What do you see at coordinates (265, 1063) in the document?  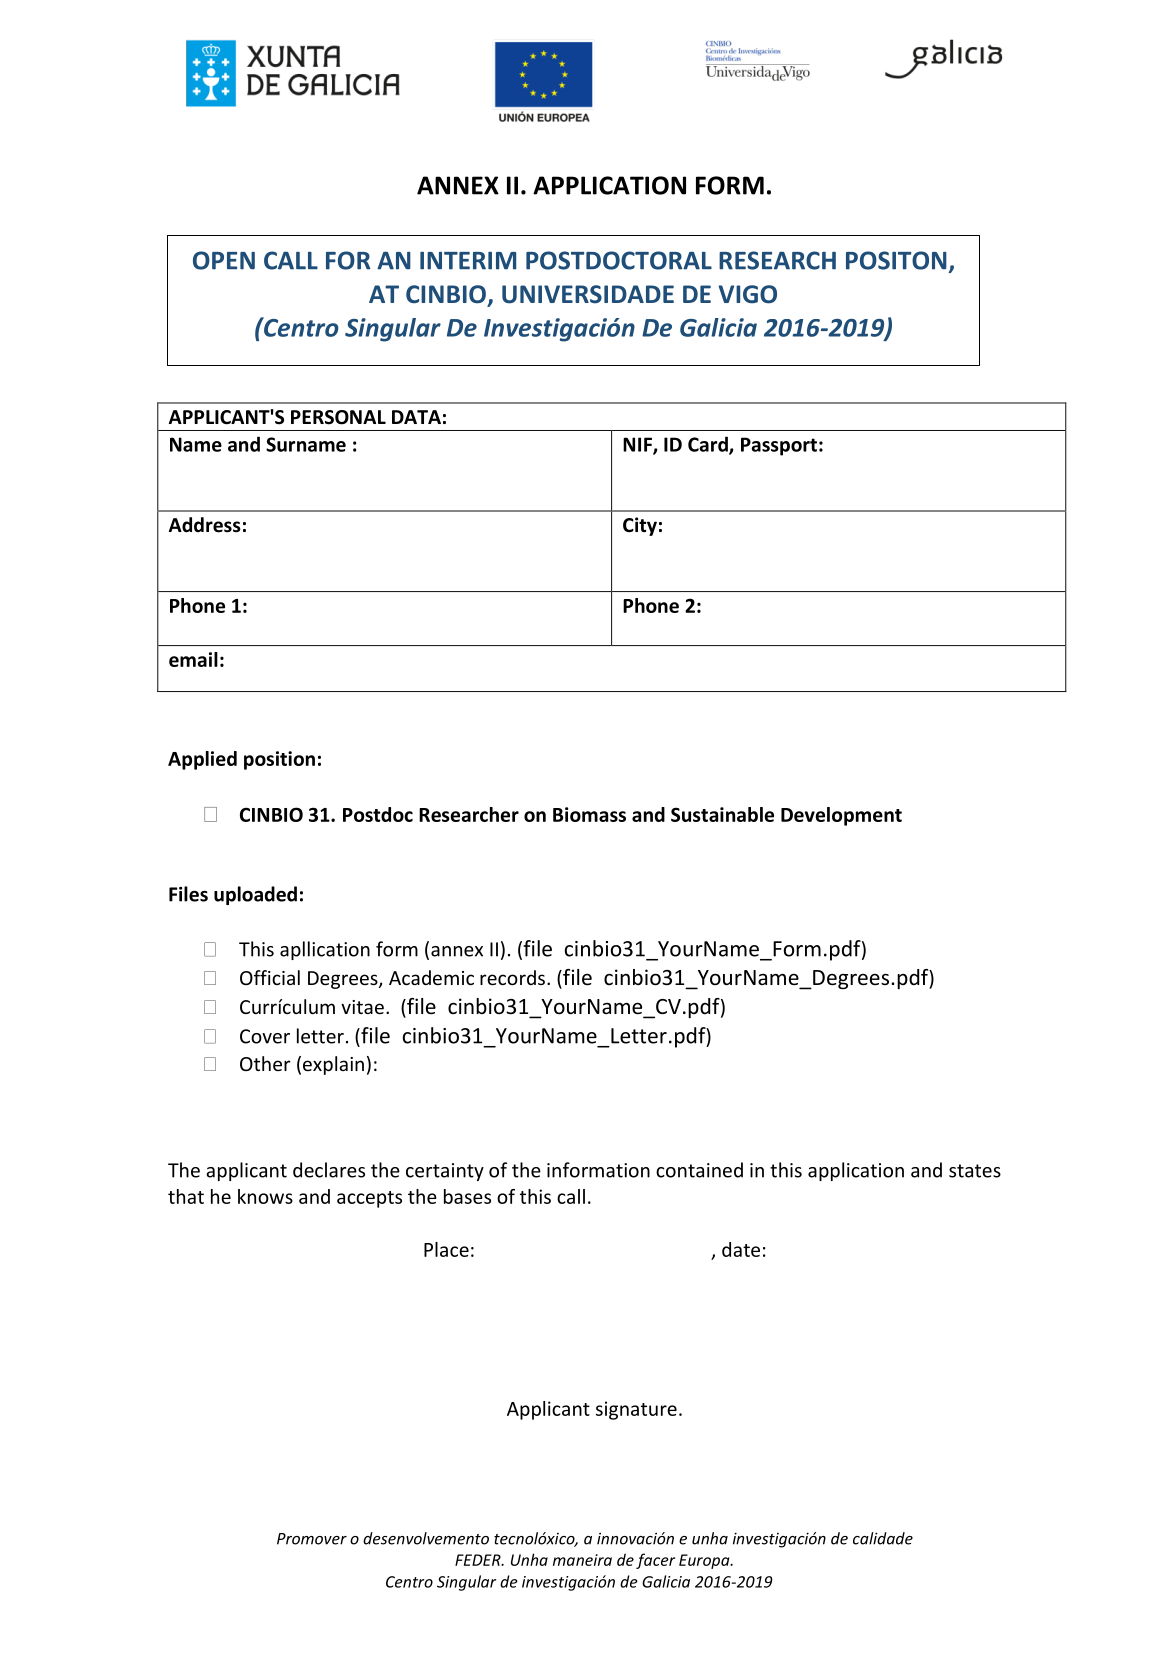 I see `Other` at bounding box center [265, 1063].
